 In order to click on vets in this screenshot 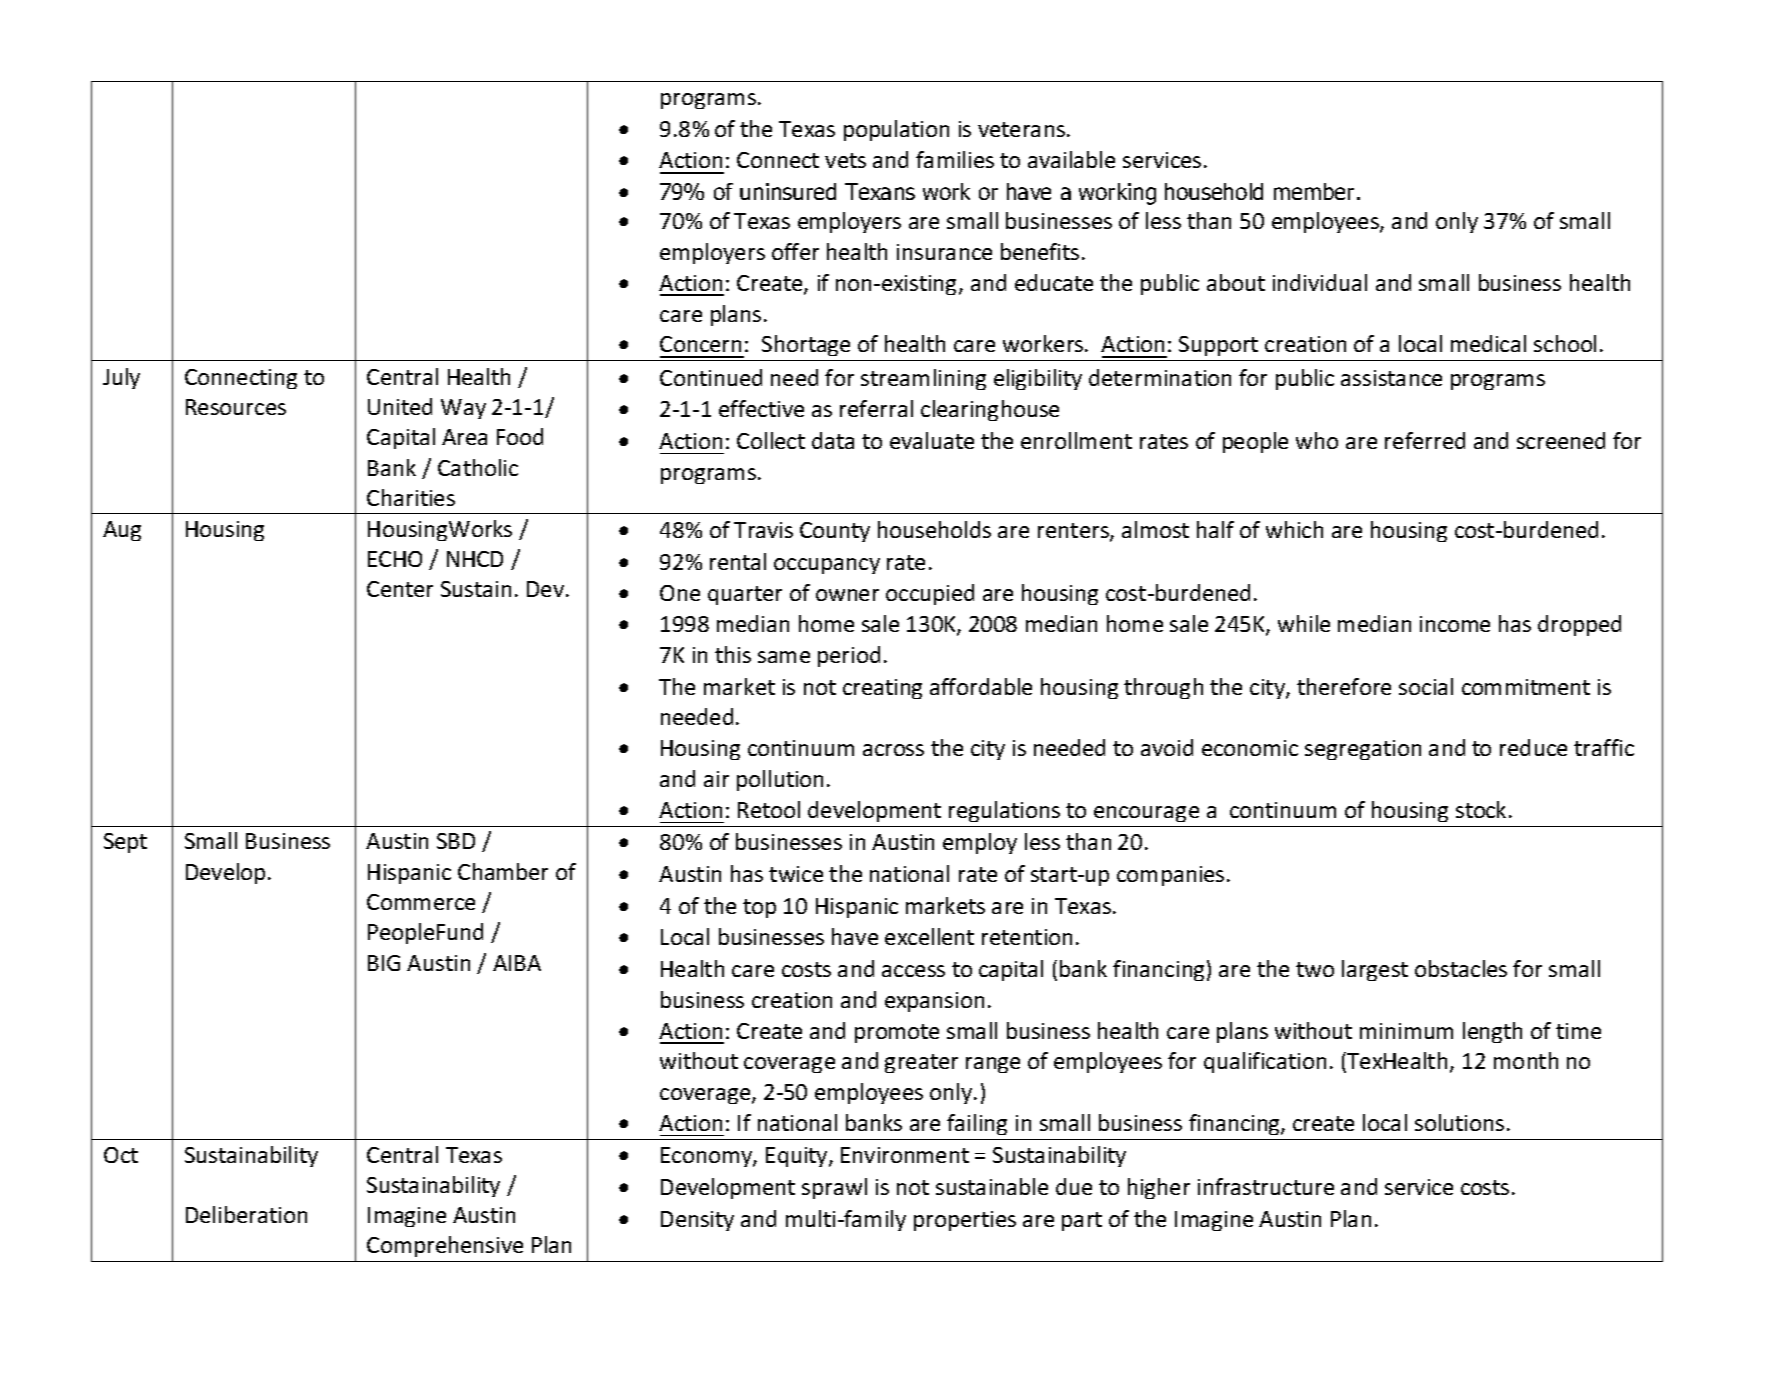, I will do `click(845, 160)`.
